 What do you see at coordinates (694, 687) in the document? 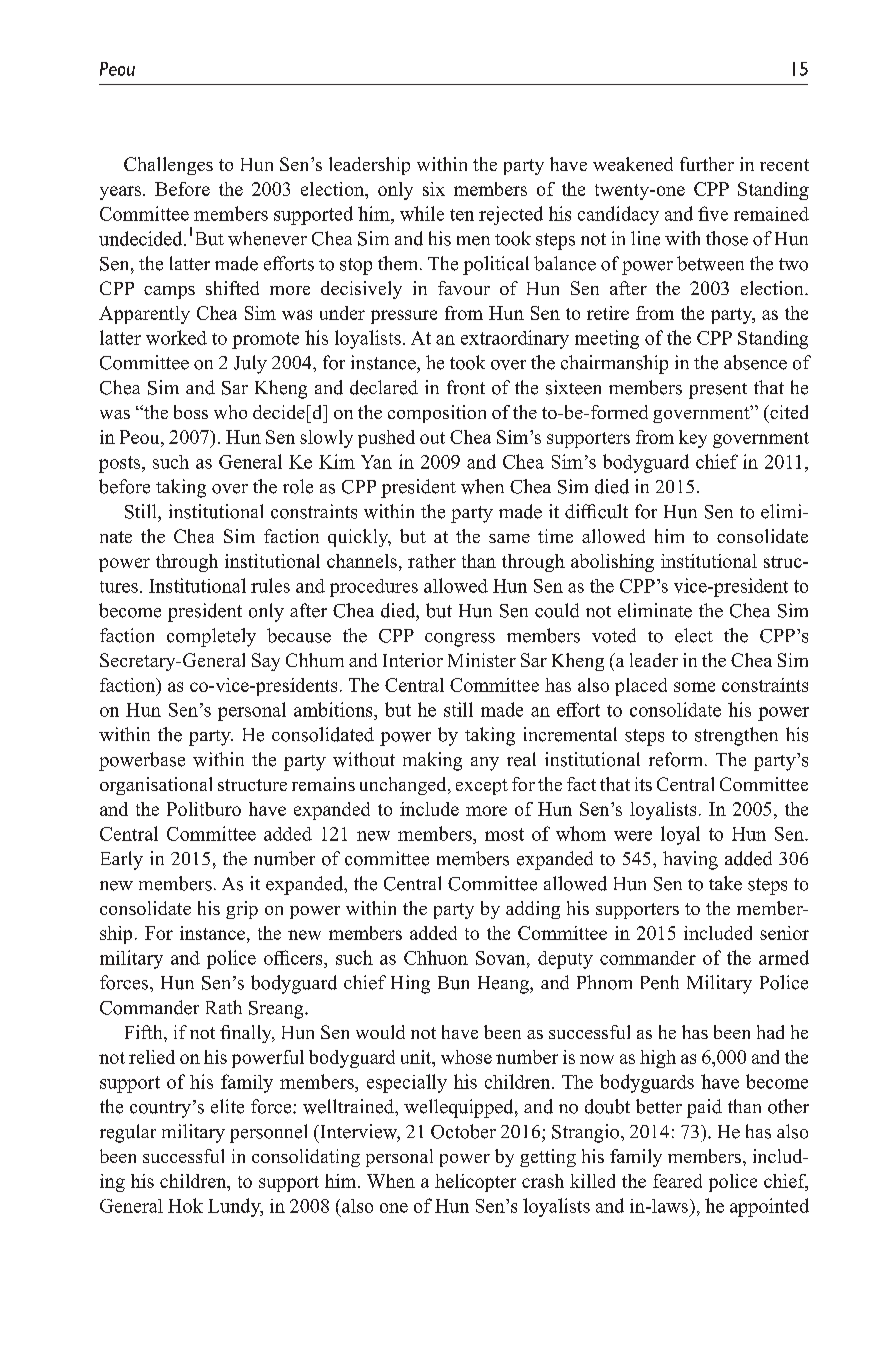
I see `some` at bounding box center [694, 687].
